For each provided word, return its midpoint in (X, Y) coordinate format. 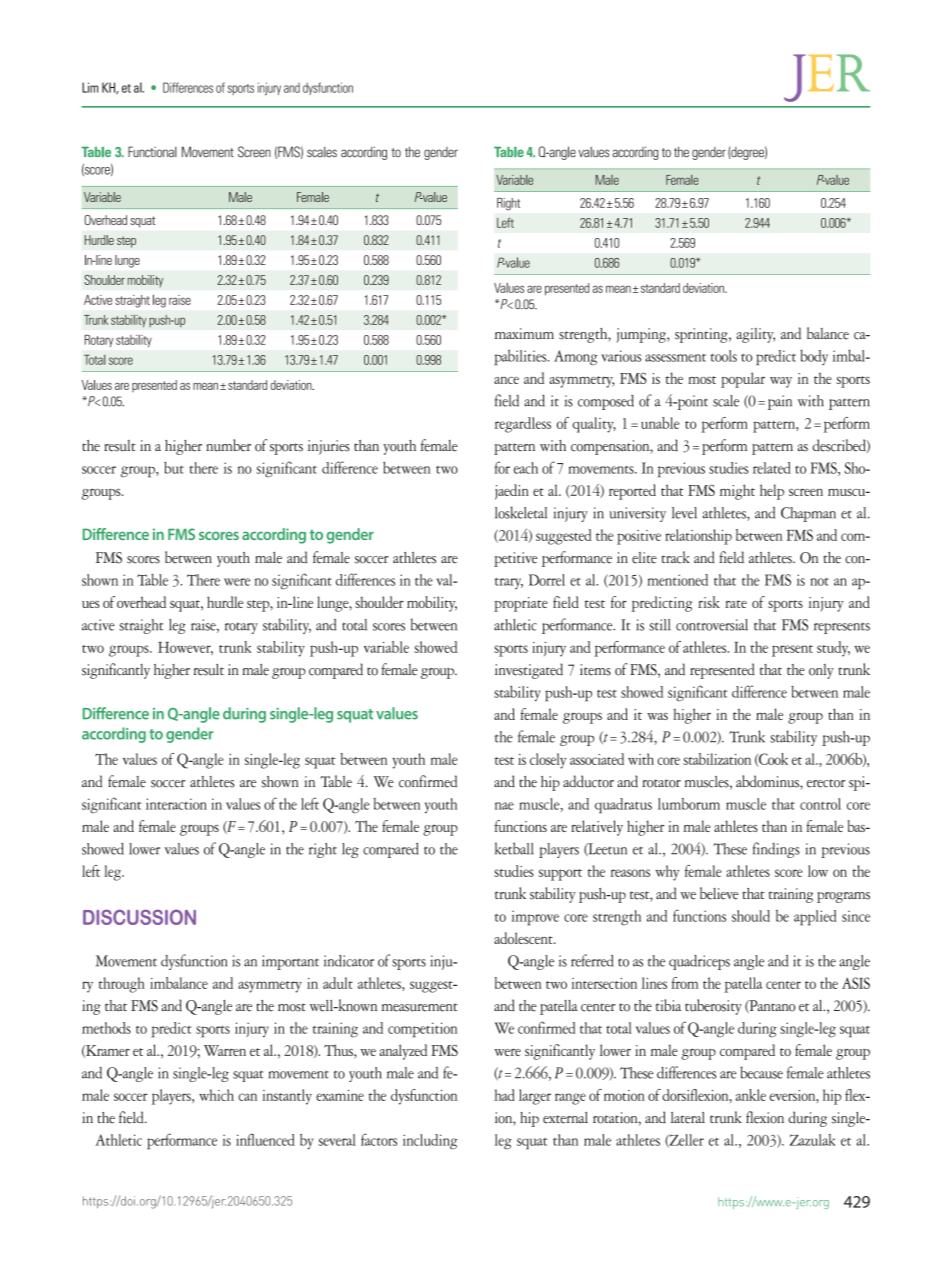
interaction (176, 804)
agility (755, 335)
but (174, 467)
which (216, 1095)
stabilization (717, 759)
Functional (152, 152)
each (526, 468)
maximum (524, 334)
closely (548, 761)
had (505, 1095)
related (772, 468)
